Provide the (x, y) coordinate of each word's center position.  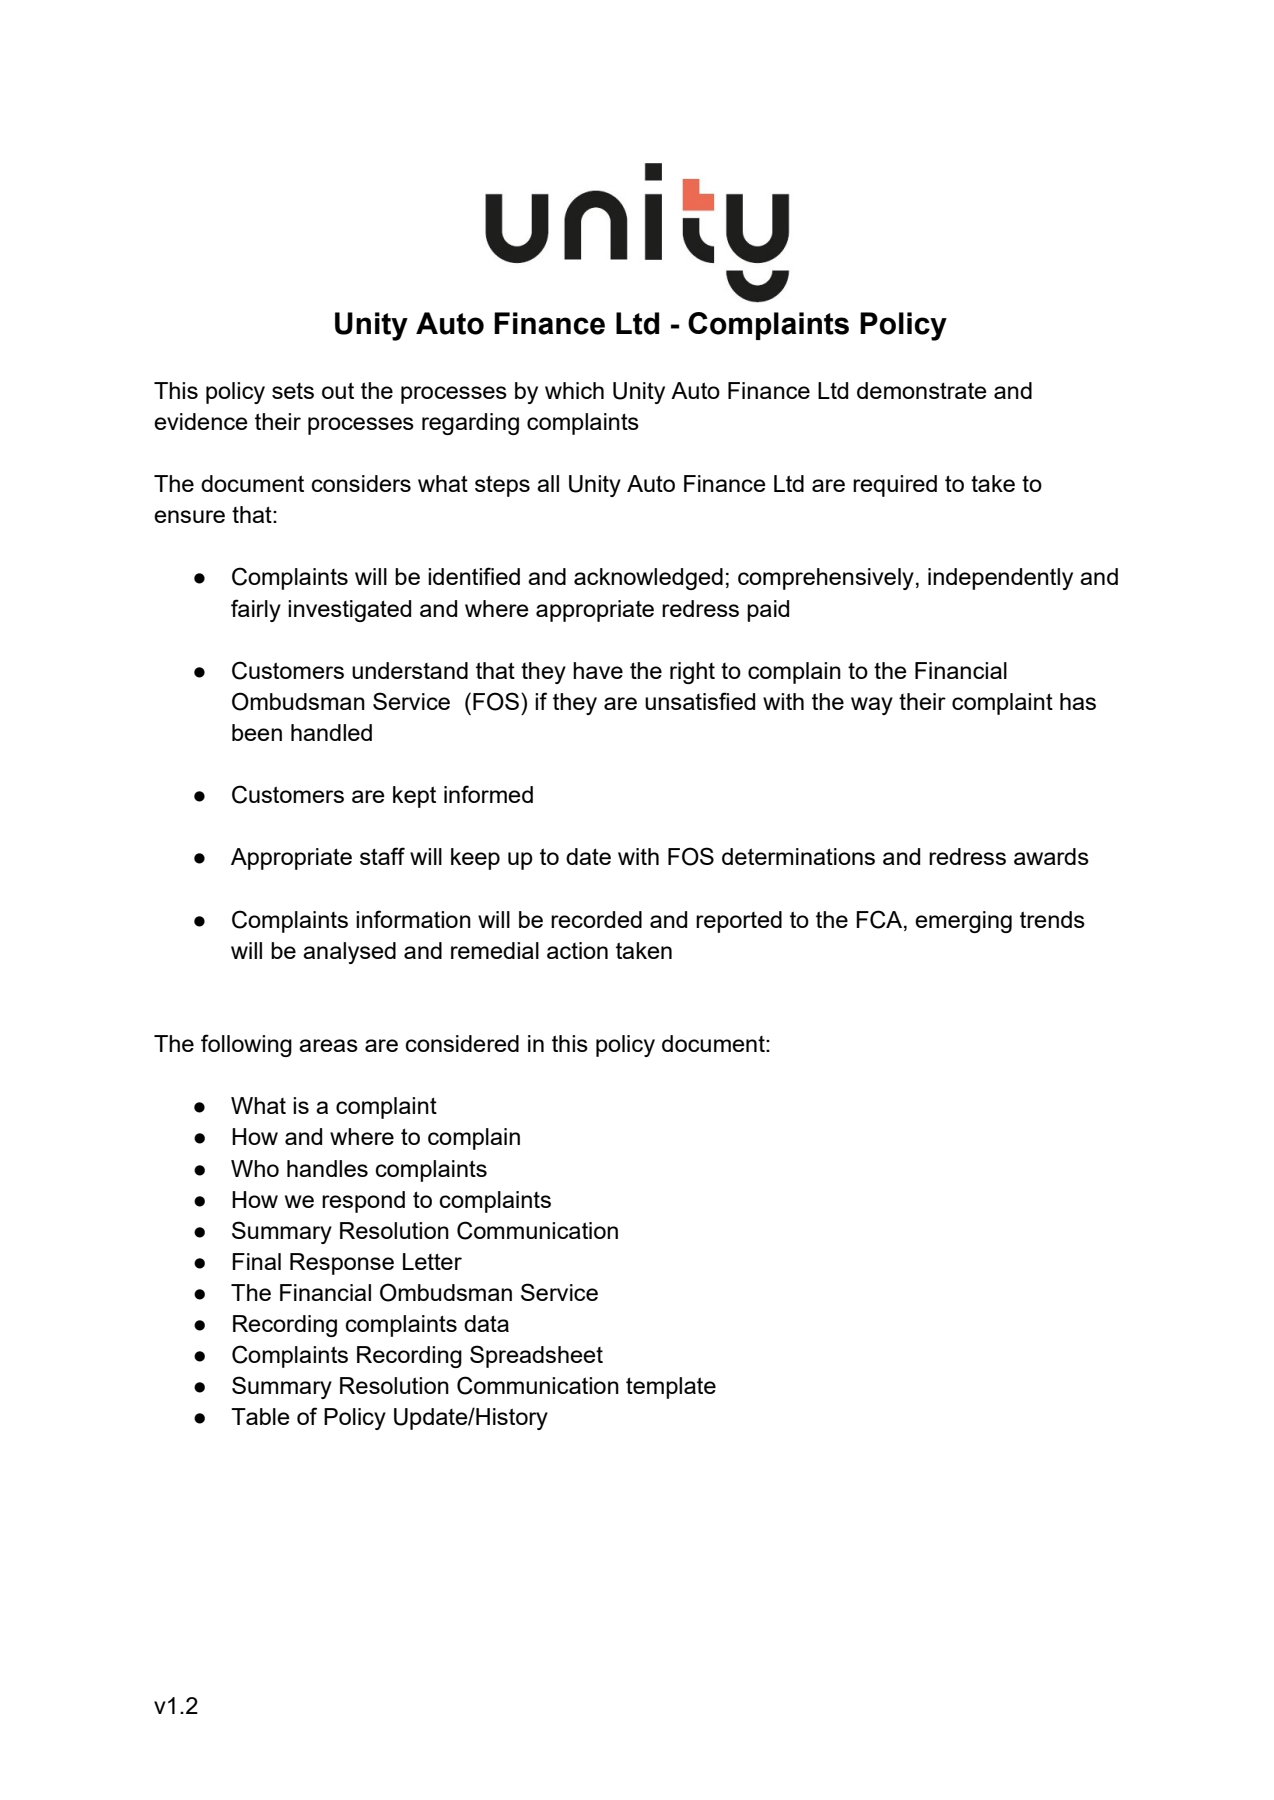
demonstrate (922, 390)
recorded (596, 919)
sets (293, 391)
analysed (349, 953)
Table (260, 1416)
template (671, 1388)
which (574, 390)
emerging (963, 922)
